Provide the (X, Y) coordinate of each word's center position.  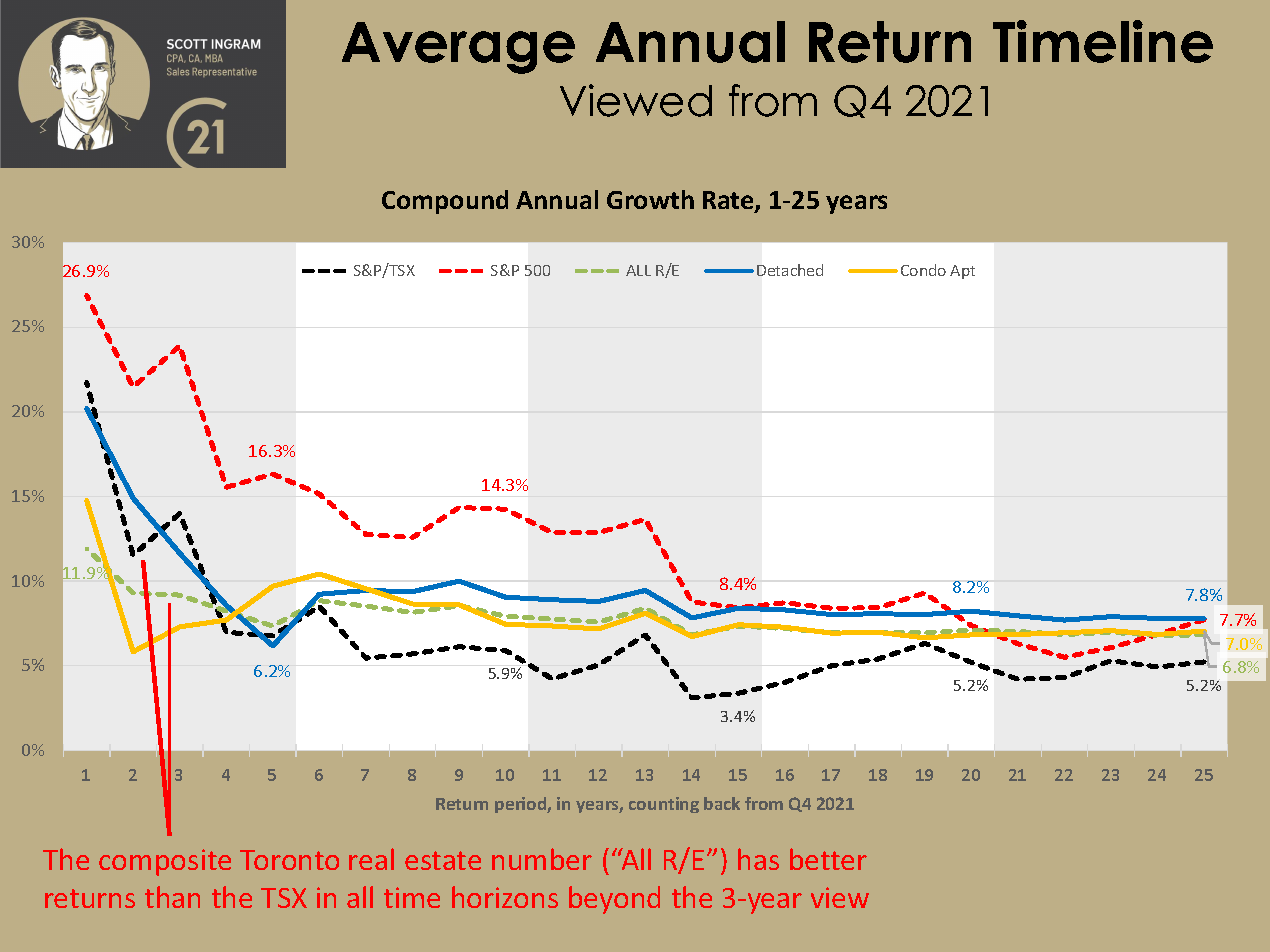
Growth (650, 199)
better (828, 859)
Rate (729, 201)
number (542, 859)
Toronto (289, 860)
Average (458, 48)
